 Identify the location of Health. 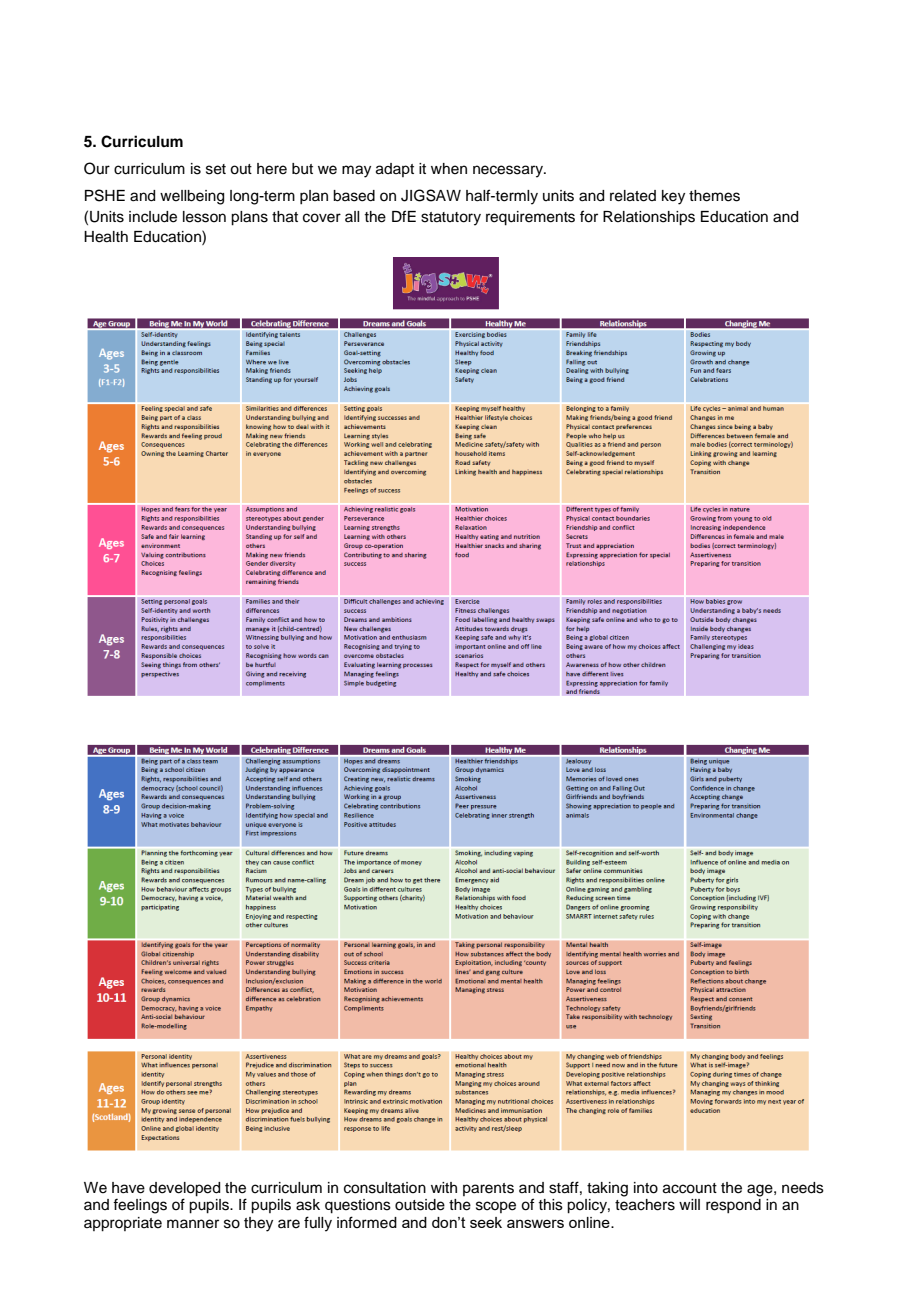
(106, 237).
